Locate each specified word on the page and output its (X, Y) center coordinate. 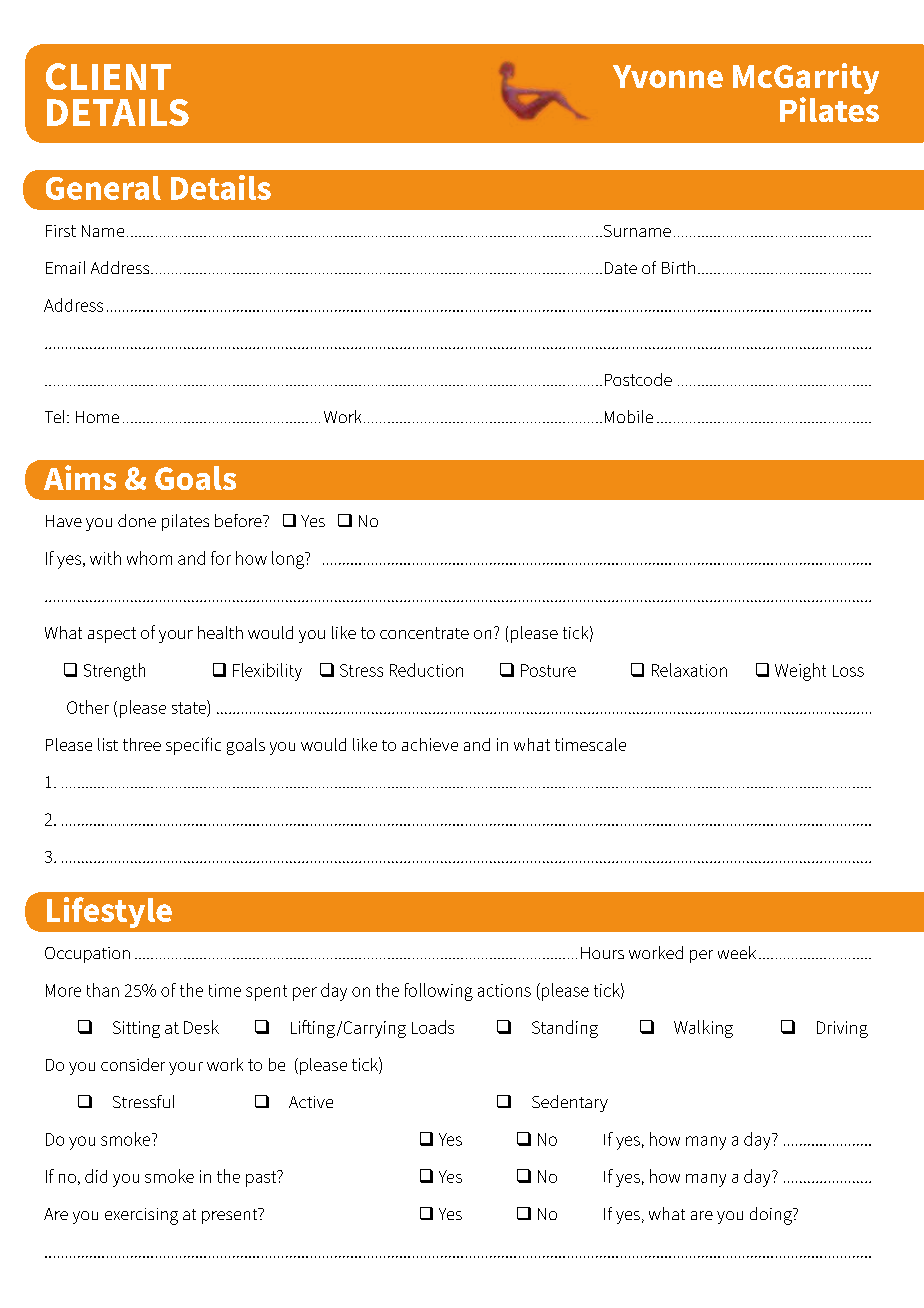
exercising (141, 1216)
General (103, 188)
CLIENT (108, 76)
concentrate (424, 633)
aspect (112, 635)
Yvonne (668, 76)
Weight (800, 672)
